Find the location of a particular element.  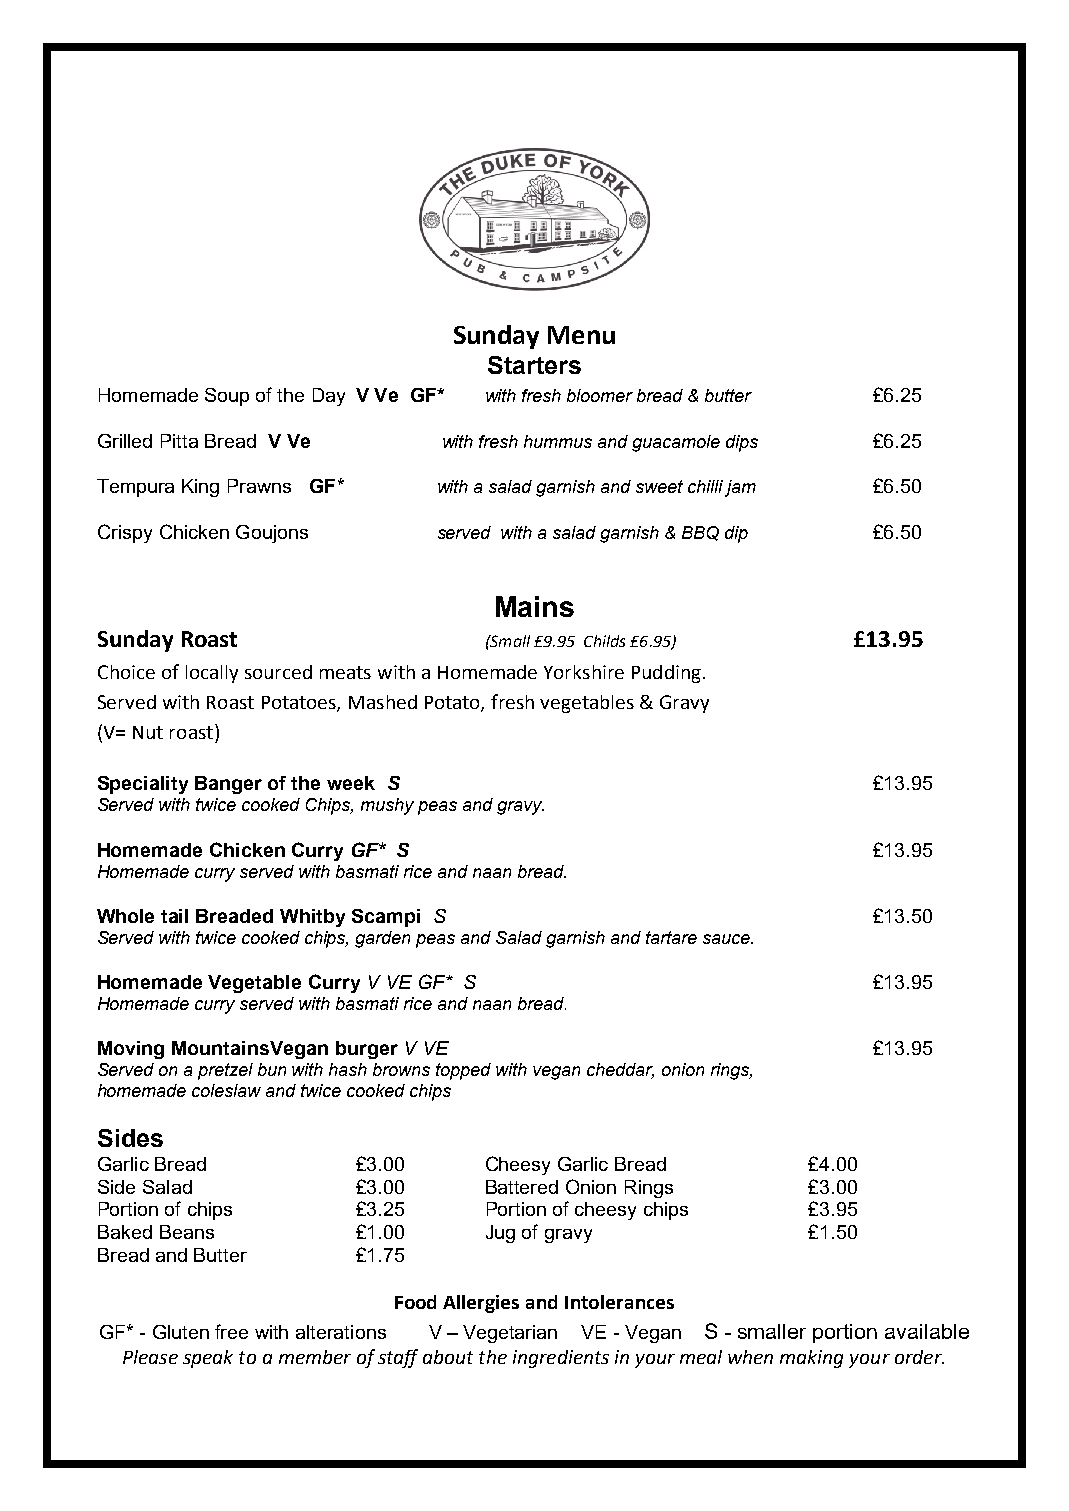

Starters is located at coordinates (534, 365).
